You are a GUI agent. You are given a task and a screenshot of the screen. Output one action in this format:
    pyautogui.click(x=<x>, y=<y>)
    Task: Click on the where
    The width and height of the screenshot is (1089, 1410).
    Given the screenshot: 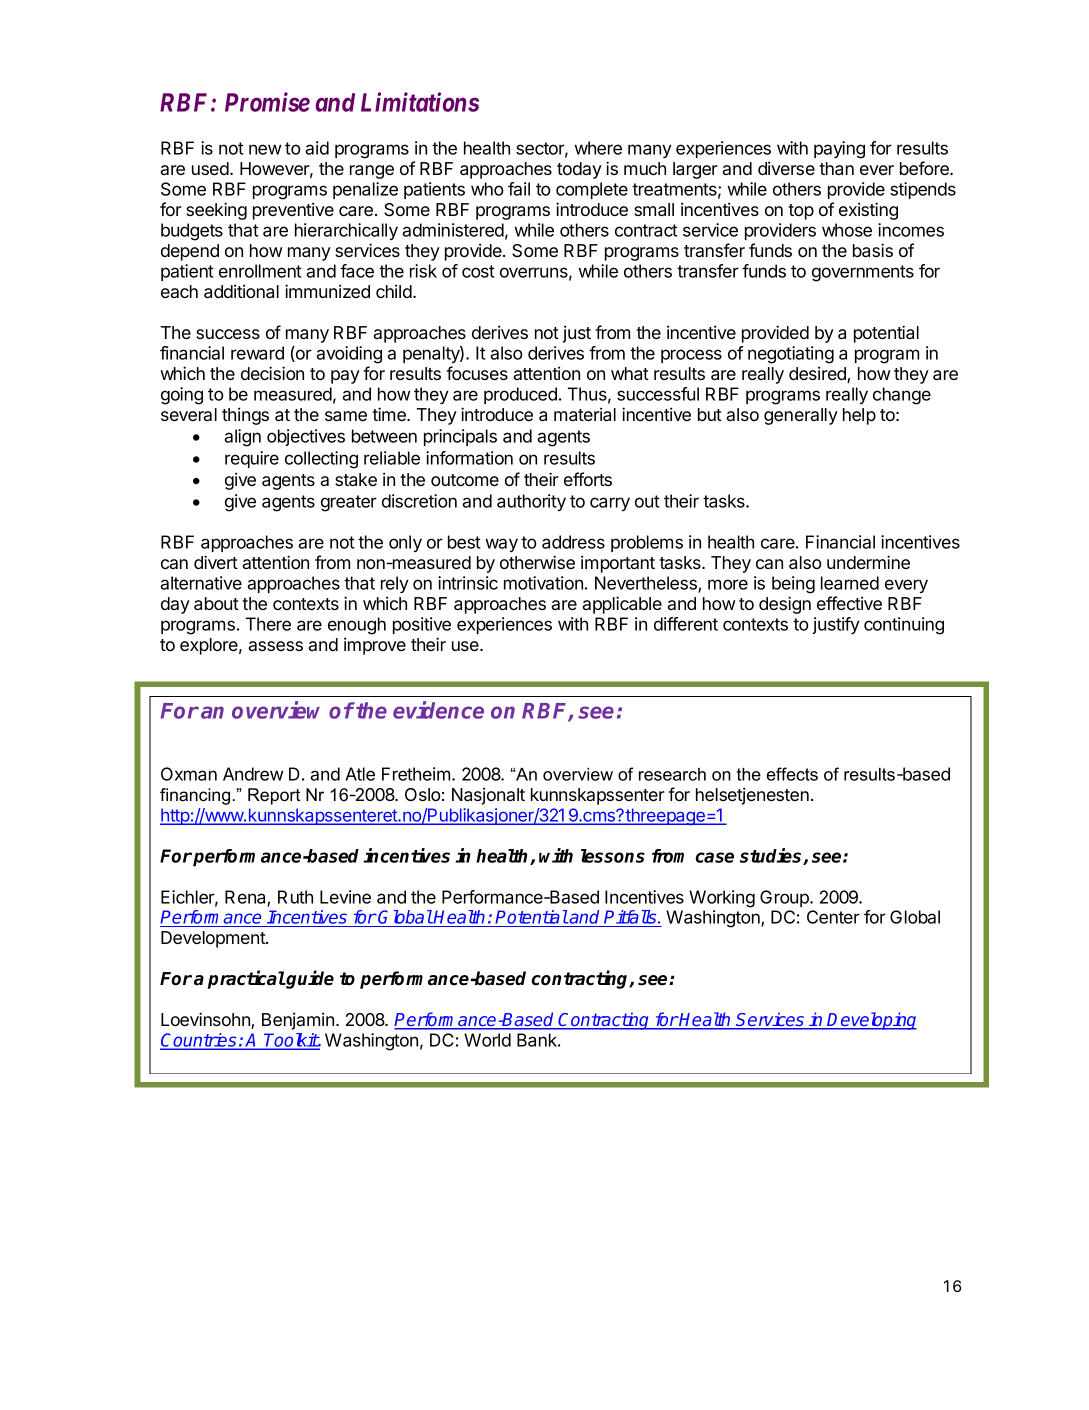 What is the action you would take?
    pyautogui.click(x=598, y=148)
